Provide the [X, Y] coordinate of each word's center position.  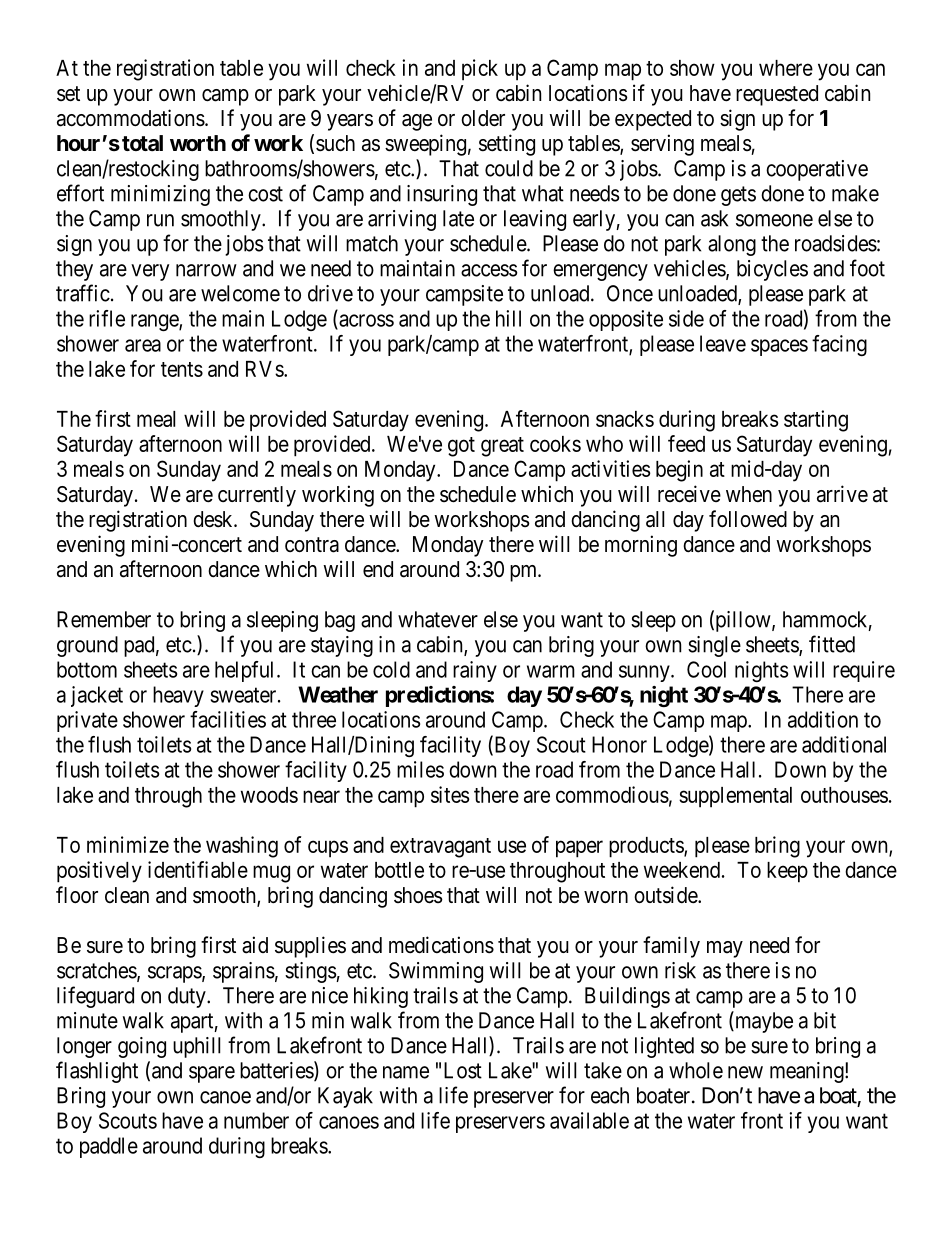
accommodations [131, 118]
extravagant [440, 848]
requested [777, 95]
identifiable [198, 869]
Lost [463, 1070]
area [143, 345]
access [489, 270]
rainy [475, 671]
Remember [104, 619]
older [483, 118]
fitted [832, 644]
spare [212, 1074]
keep [787, 872]
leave [723, 343]
